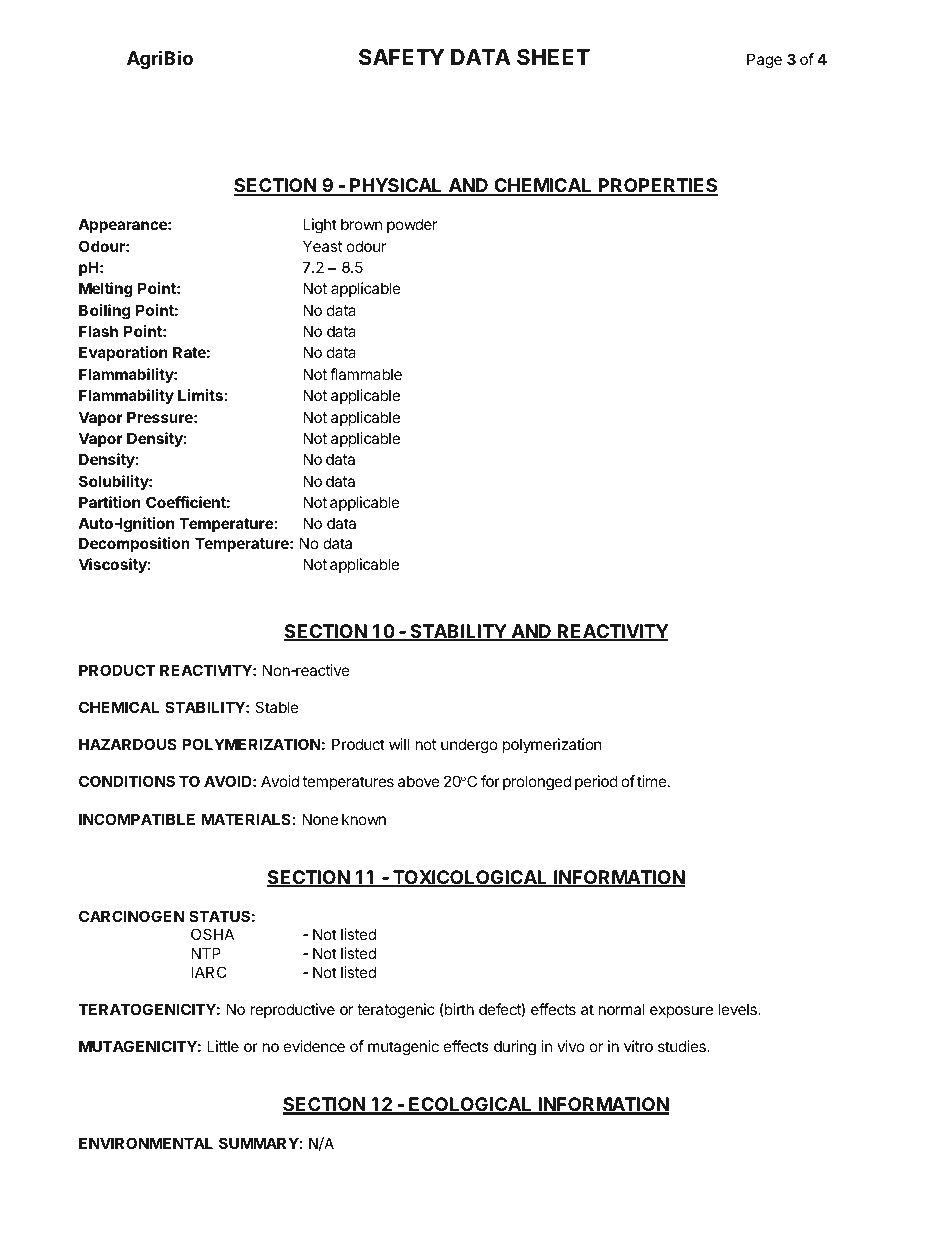 The image size is (952, 1233). I want to click on will, so click(399, 744).
